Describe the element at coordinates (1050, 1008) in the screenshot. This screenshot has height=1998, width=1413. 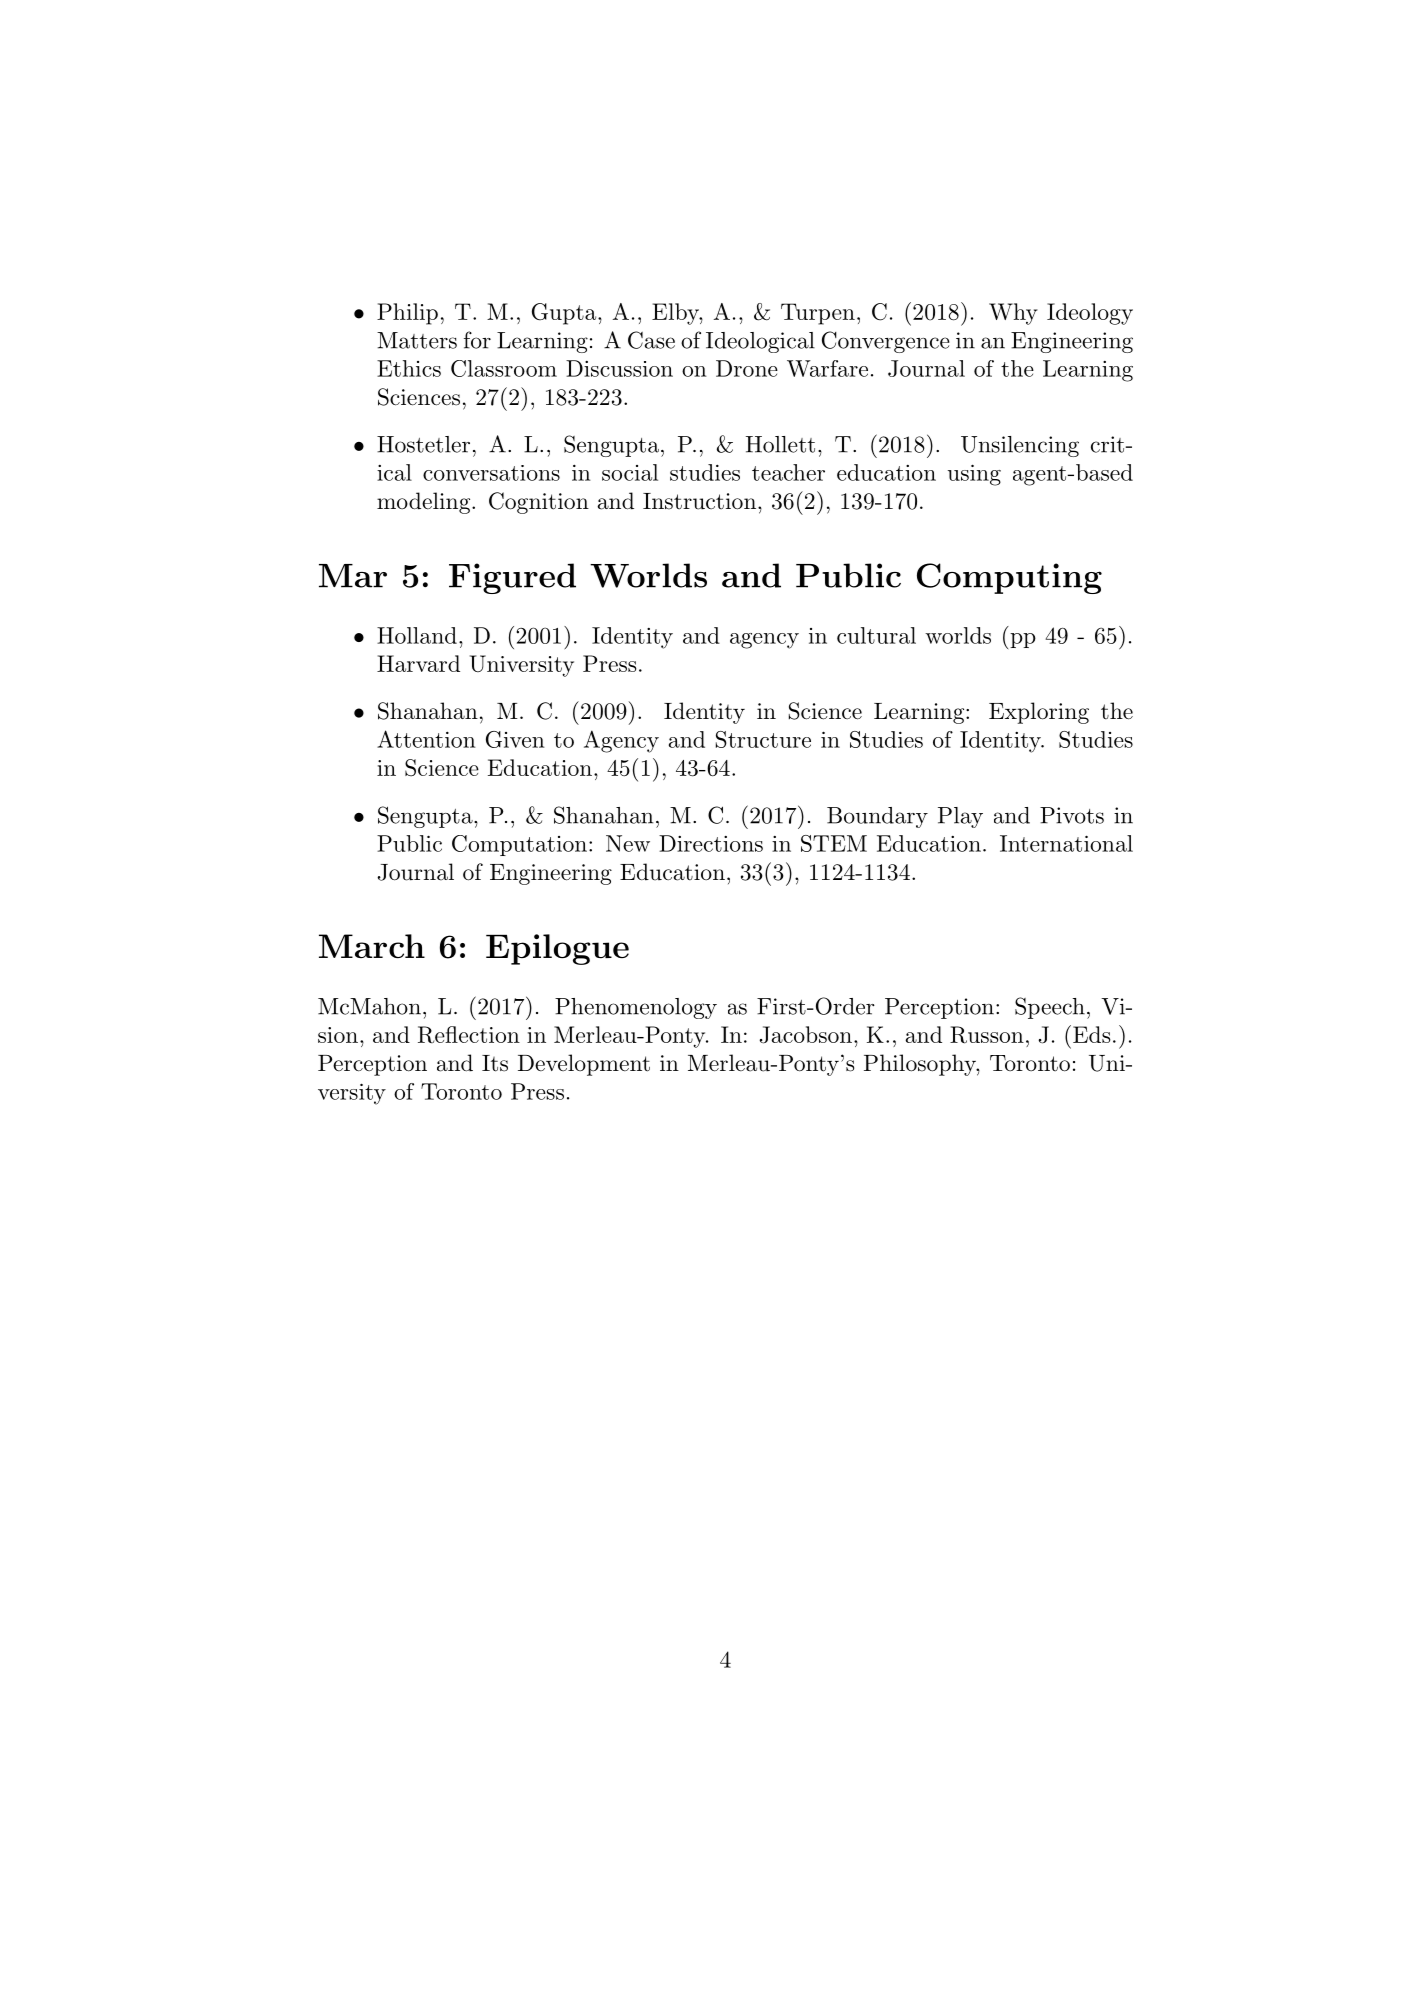
I see `Speech` at that location.
